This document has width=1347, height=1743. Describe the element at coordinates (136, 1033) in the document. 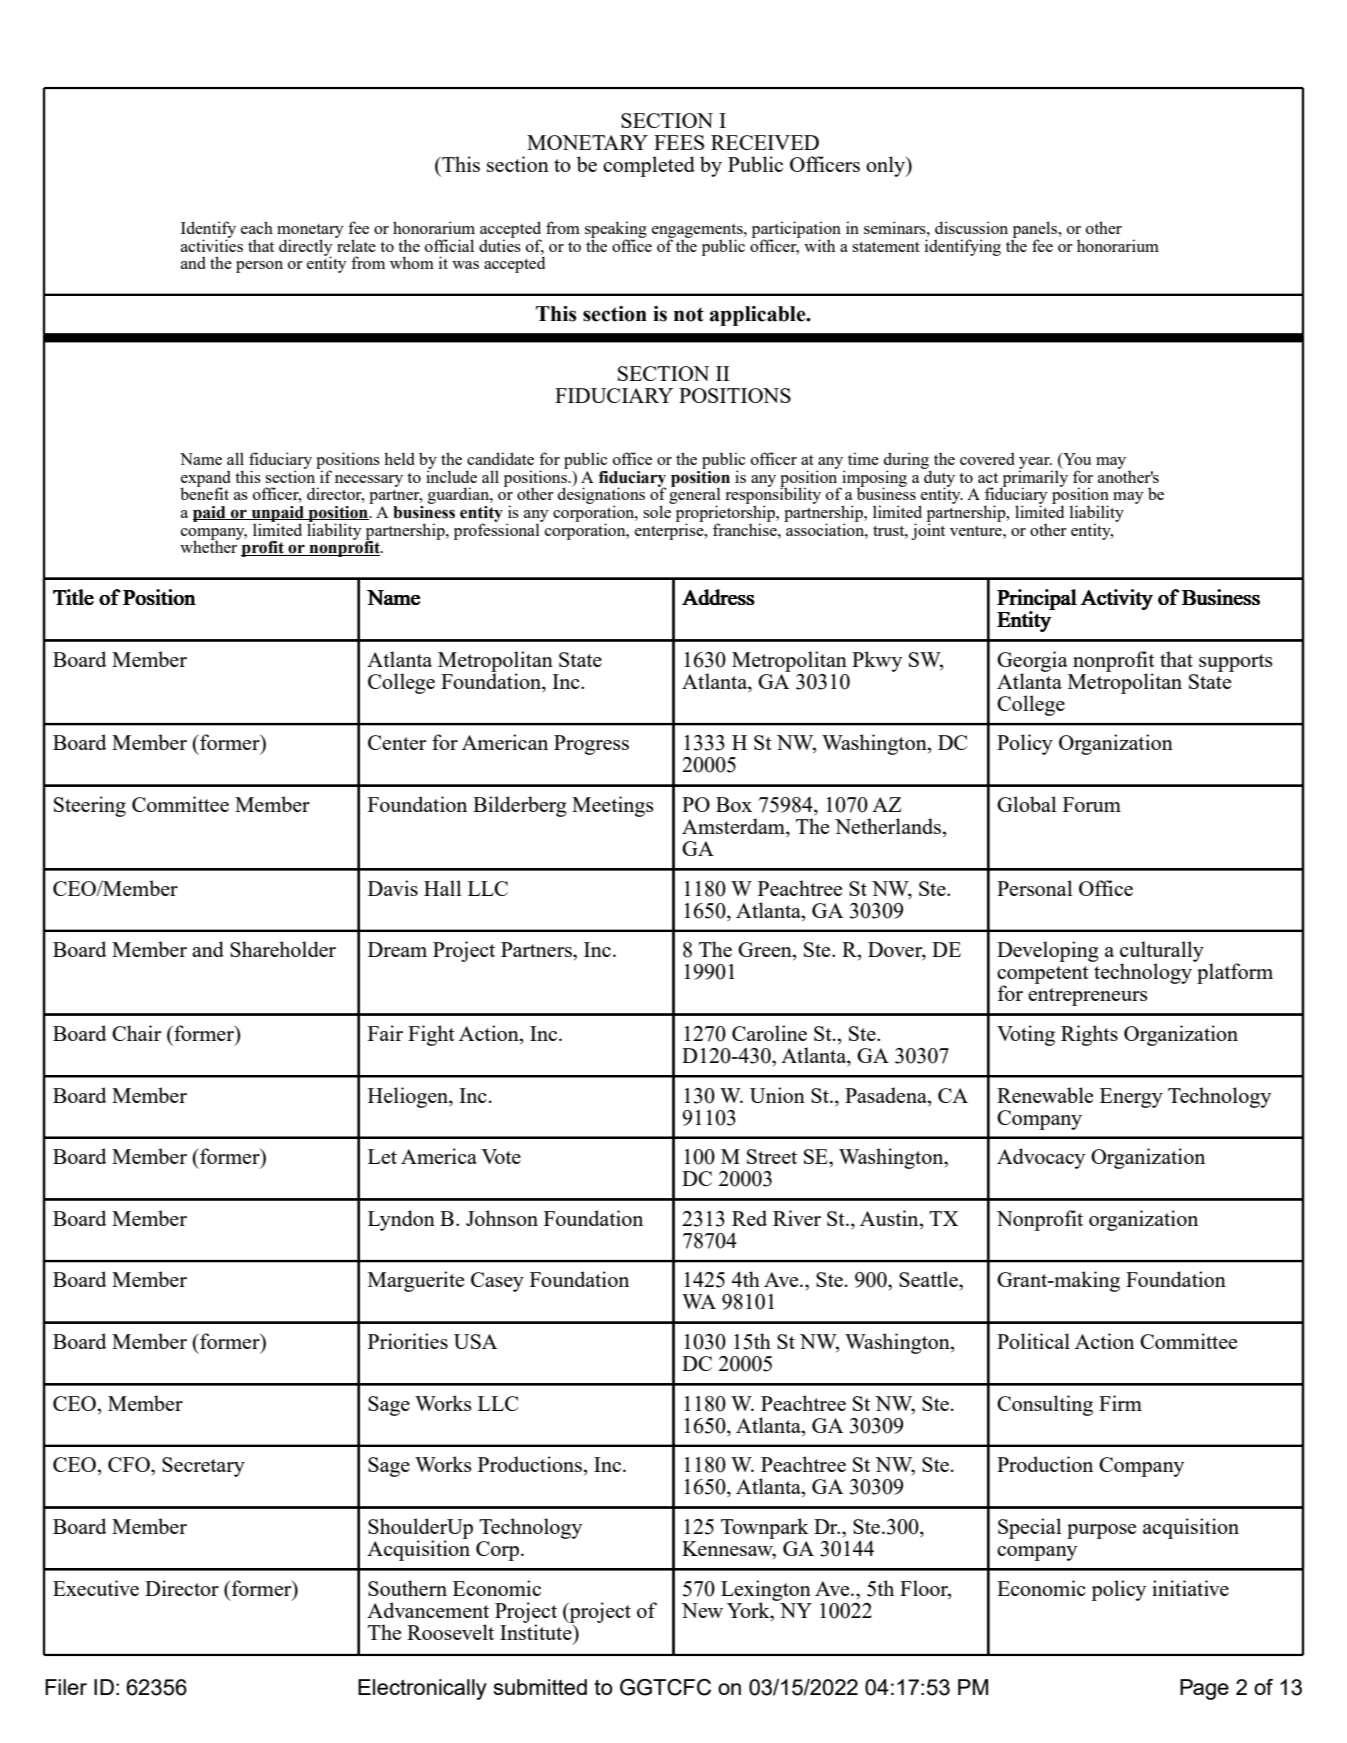

I see `Chair` at that location.
